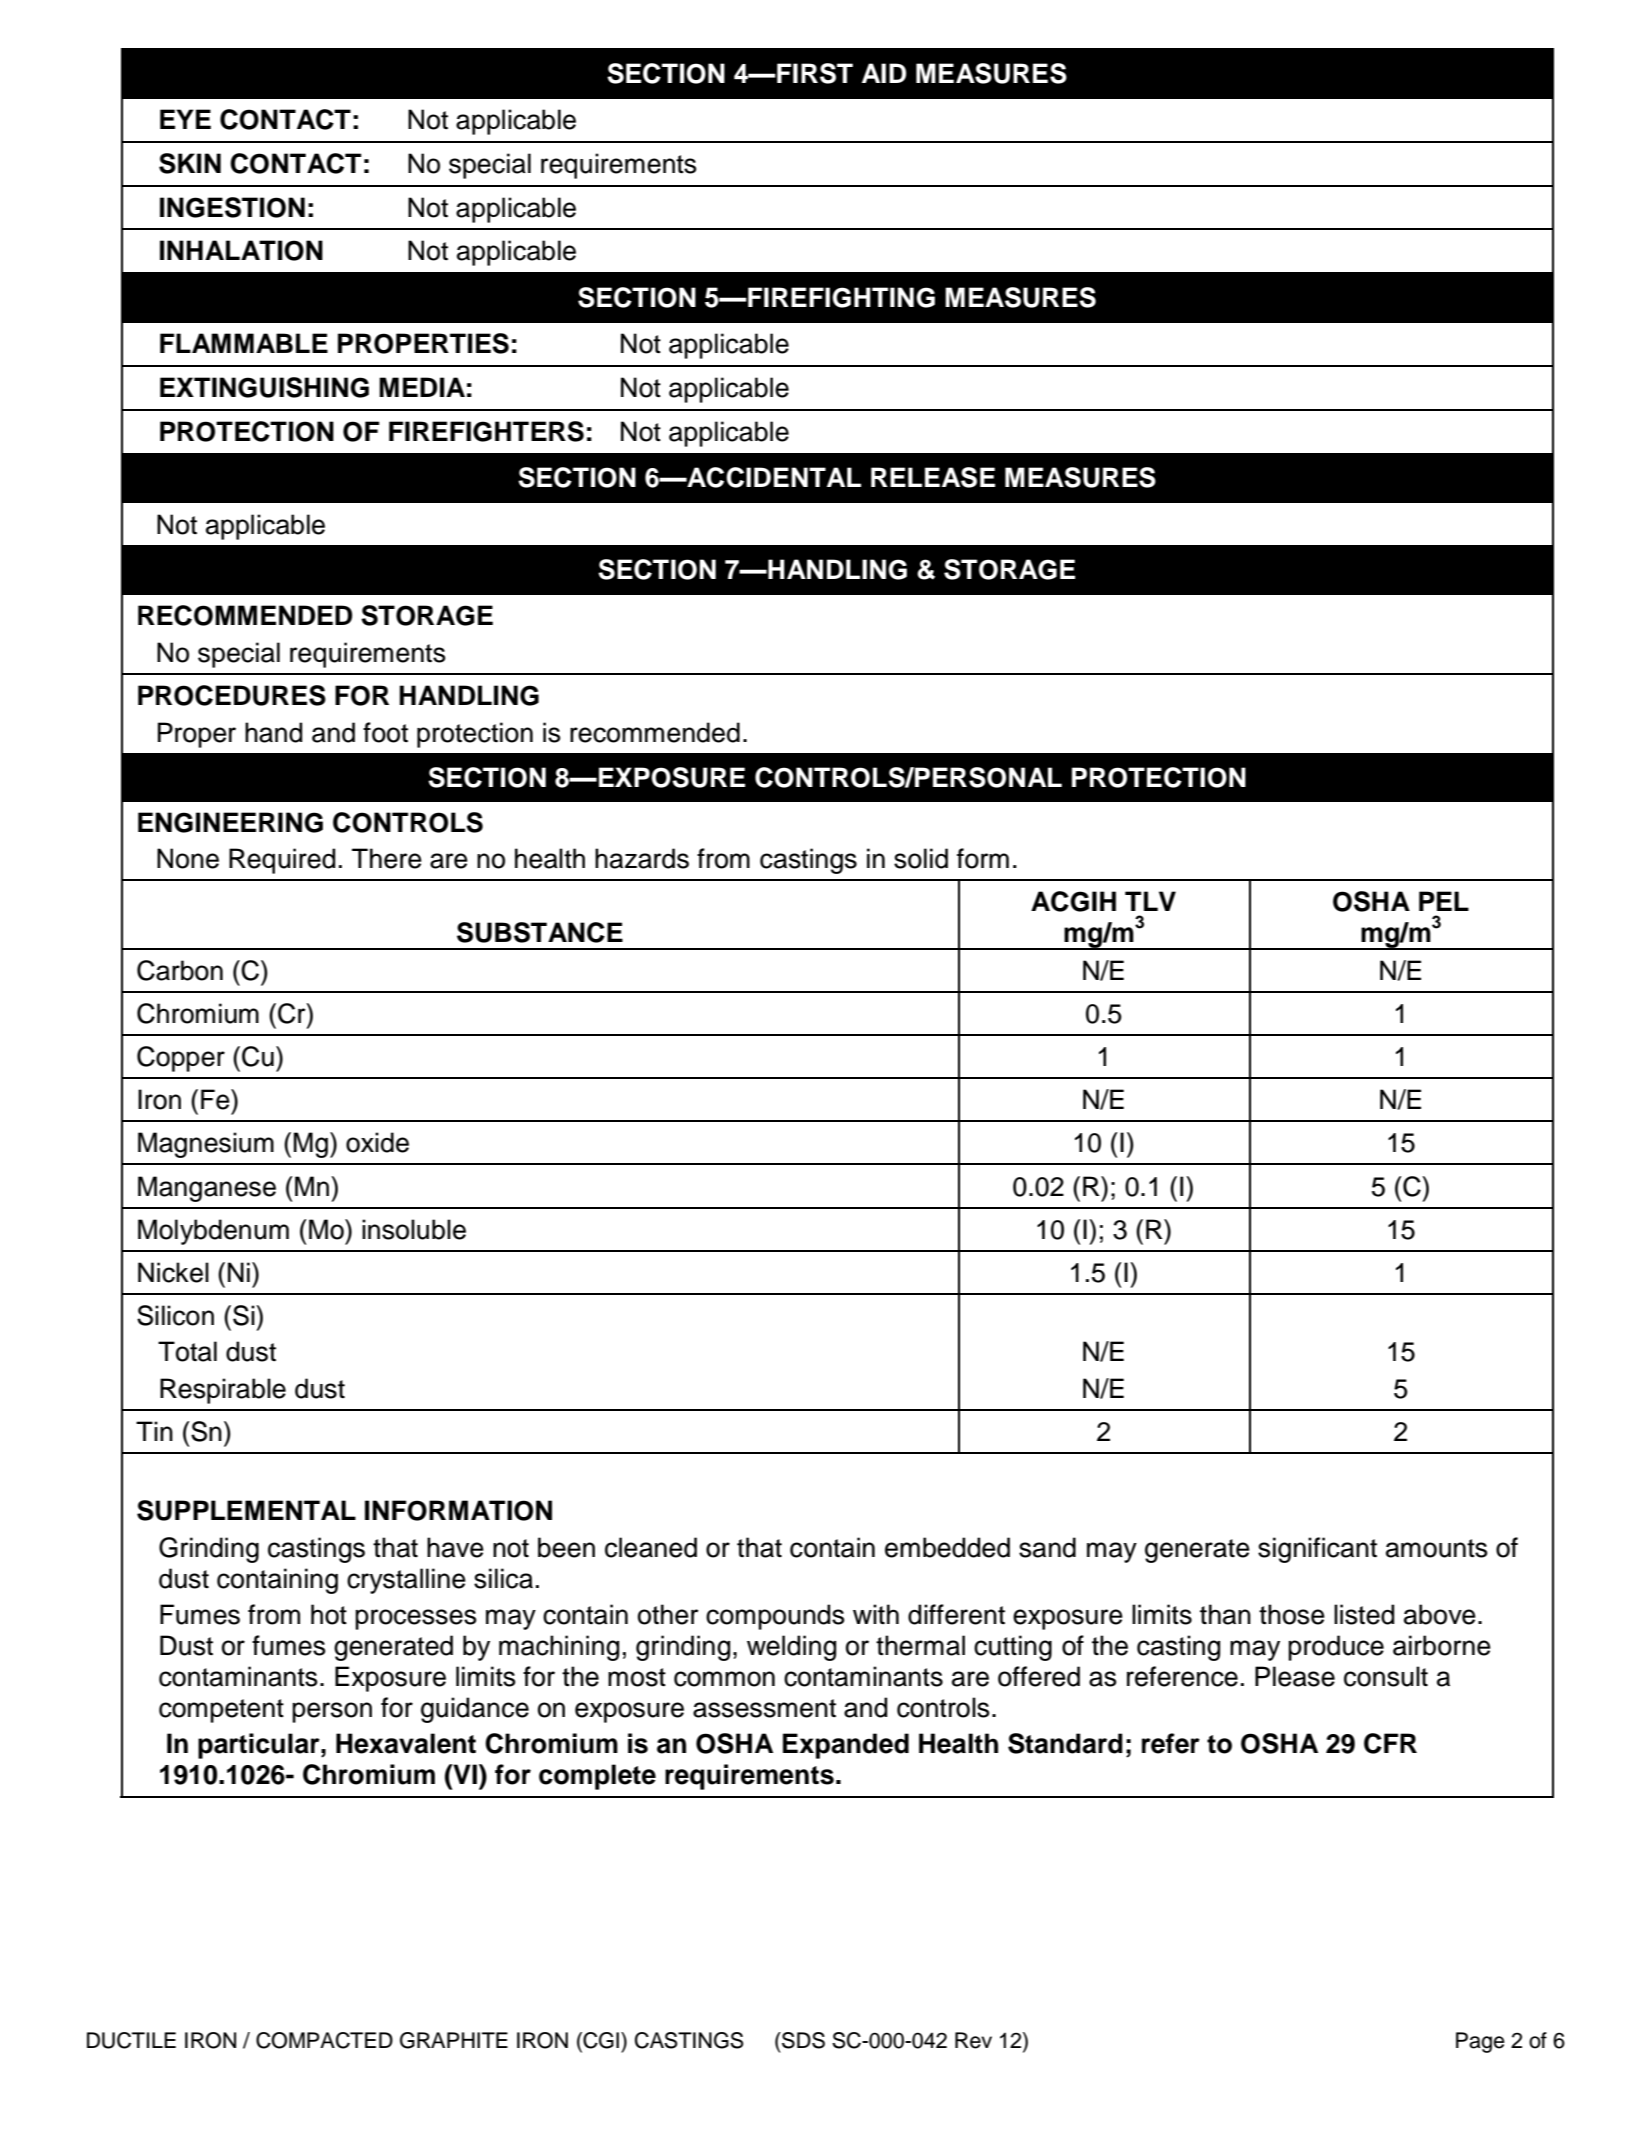 Image resolution: width=1649 pixels, height=2134 pixels. Describe the element at coordinates (324, 2040) in the image. I see `COMPACTED` at that location.
